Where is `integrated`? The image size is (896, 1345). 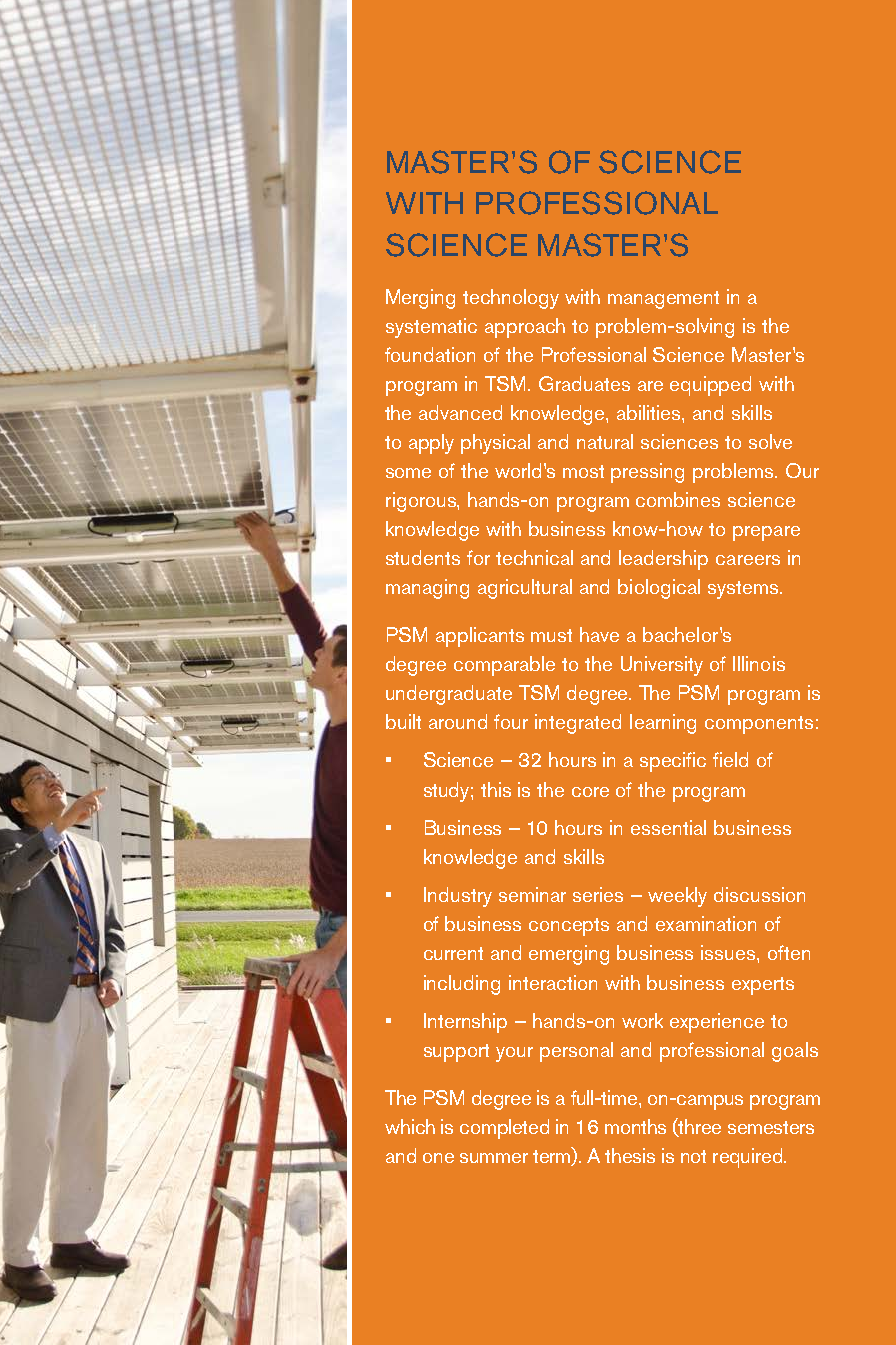 integrated is located at coordinates (578, 724).
